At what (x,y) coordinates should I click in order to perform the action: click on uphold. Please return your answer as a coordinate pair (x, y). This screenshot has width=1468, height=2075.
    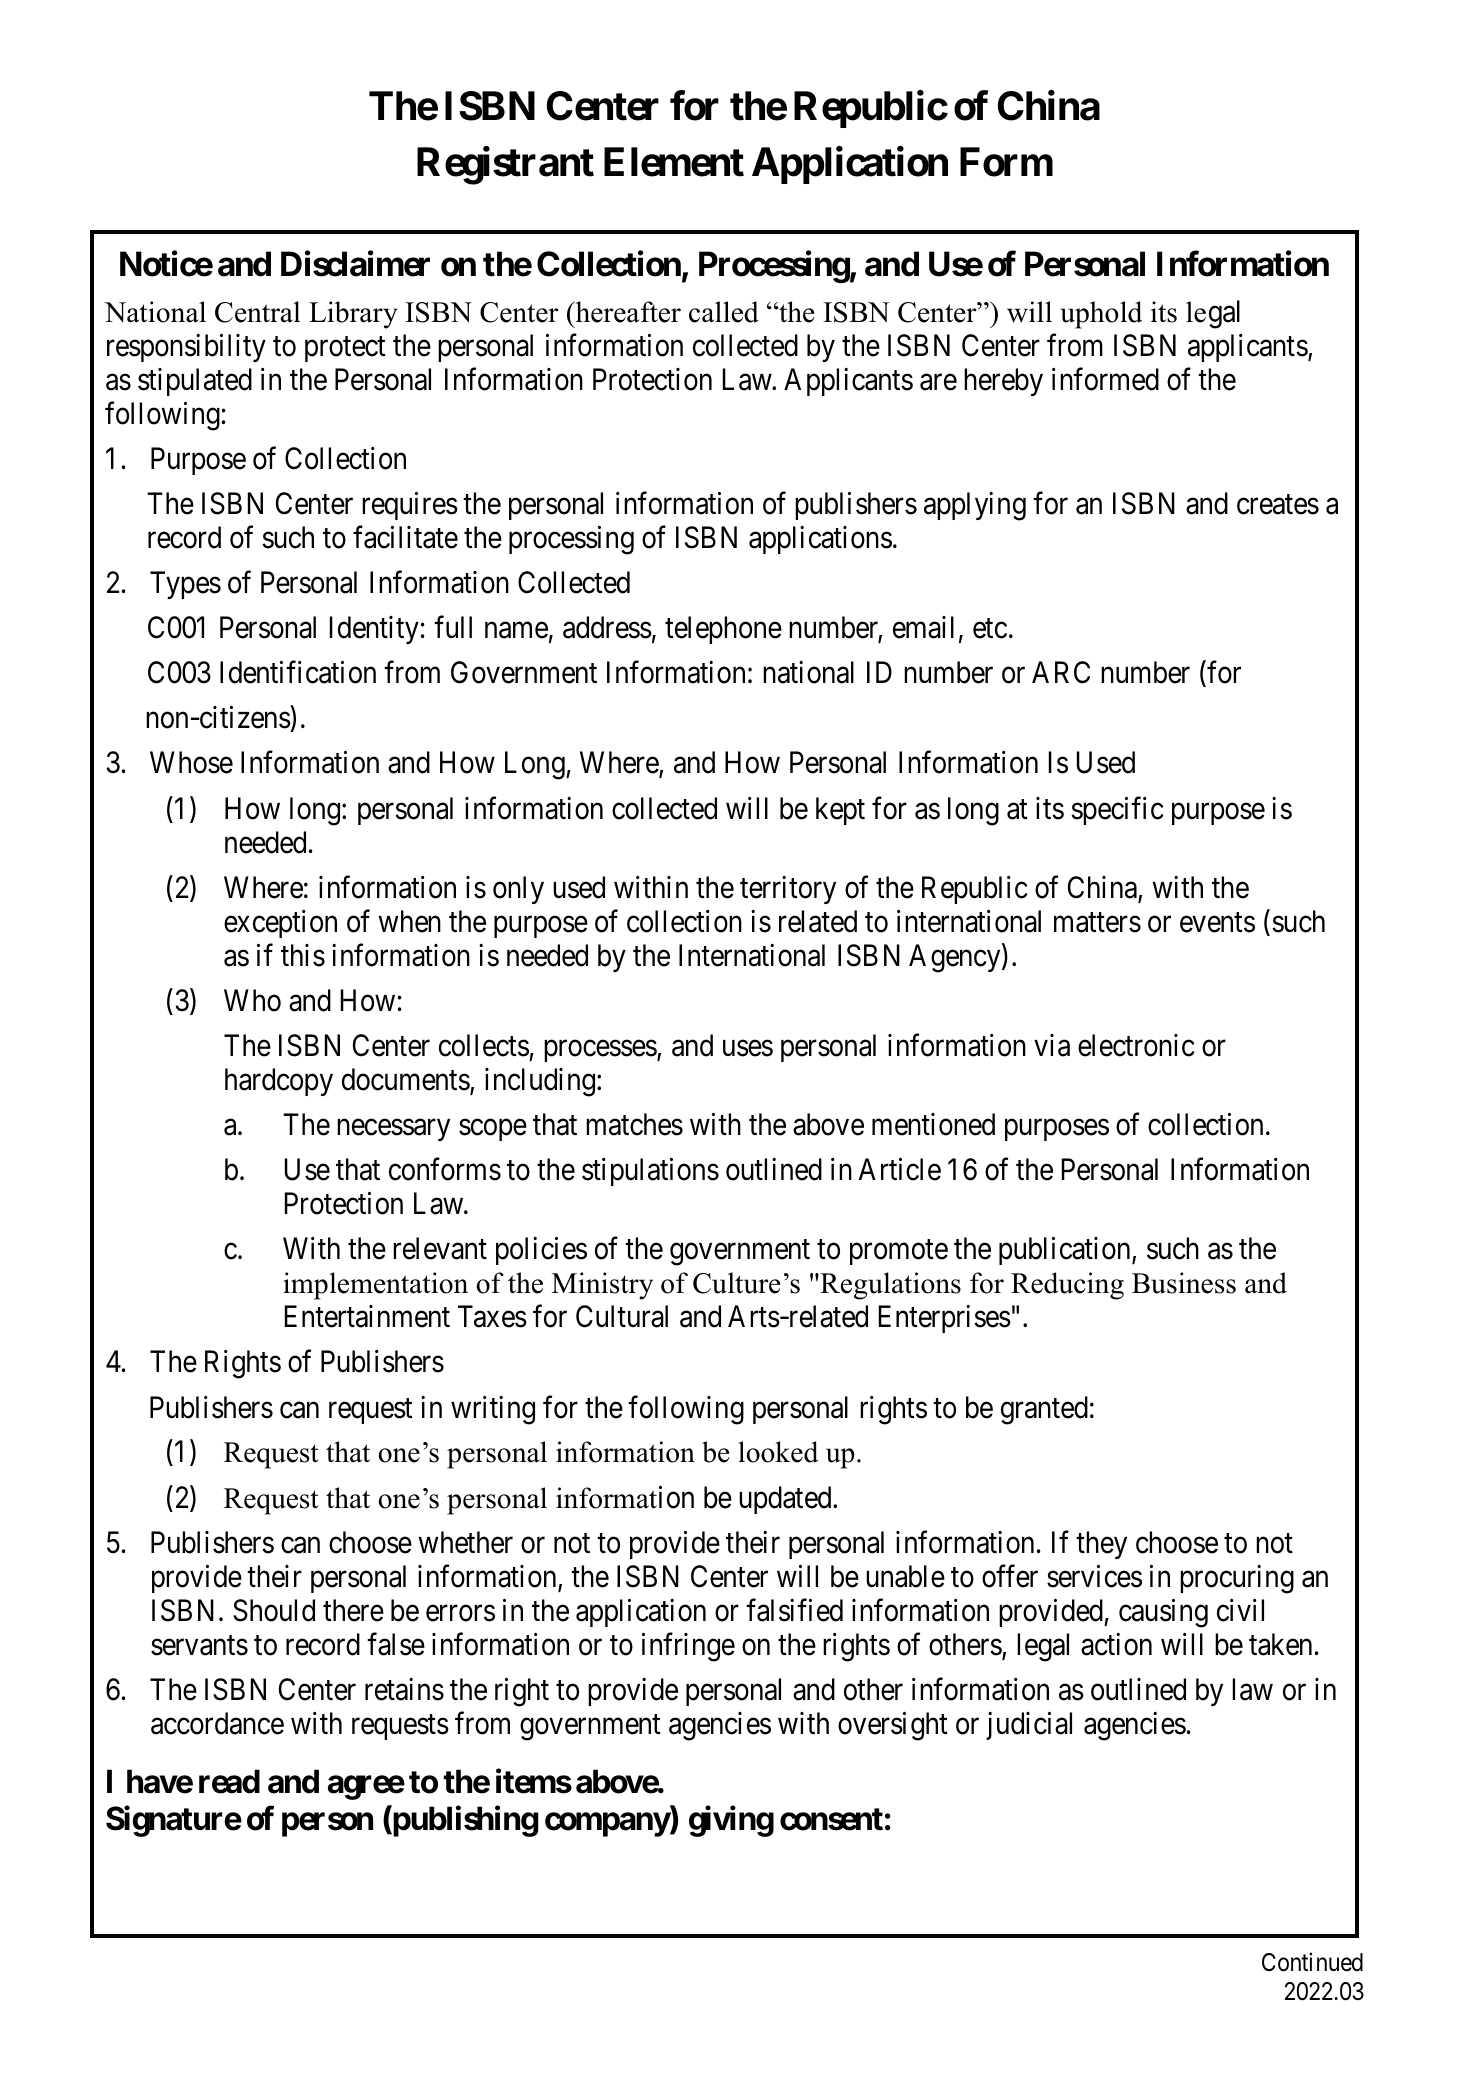
    Looking at the image, I should click on (1101, 315).
